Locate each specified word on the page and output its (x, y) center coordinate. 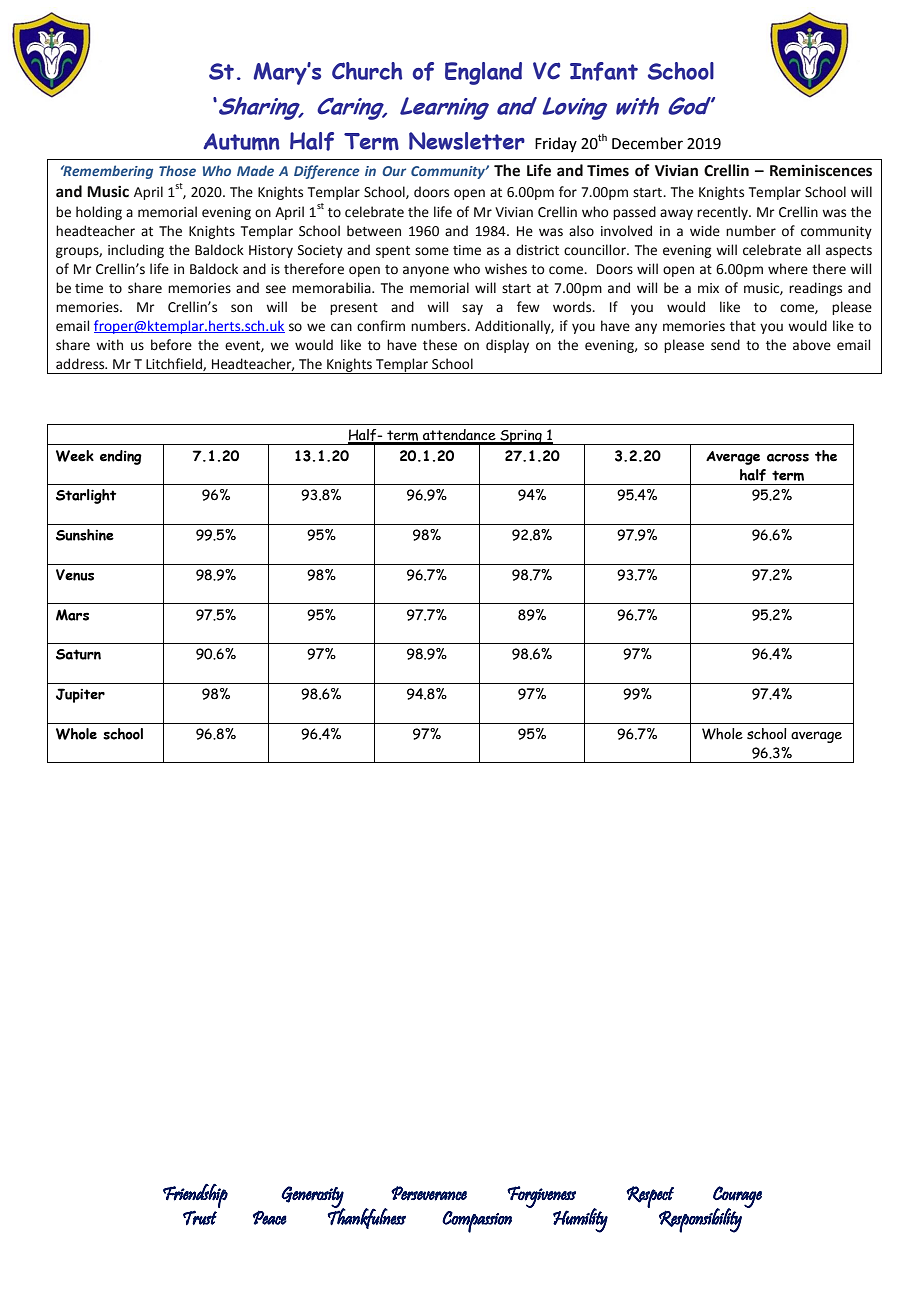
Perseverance (429, 1193)
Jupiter (80, 695)
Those (177, 170)
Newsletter (467, 141)
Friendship (195, 1196)
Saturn (78, 654)
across (788, 457)
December (647, 143)
